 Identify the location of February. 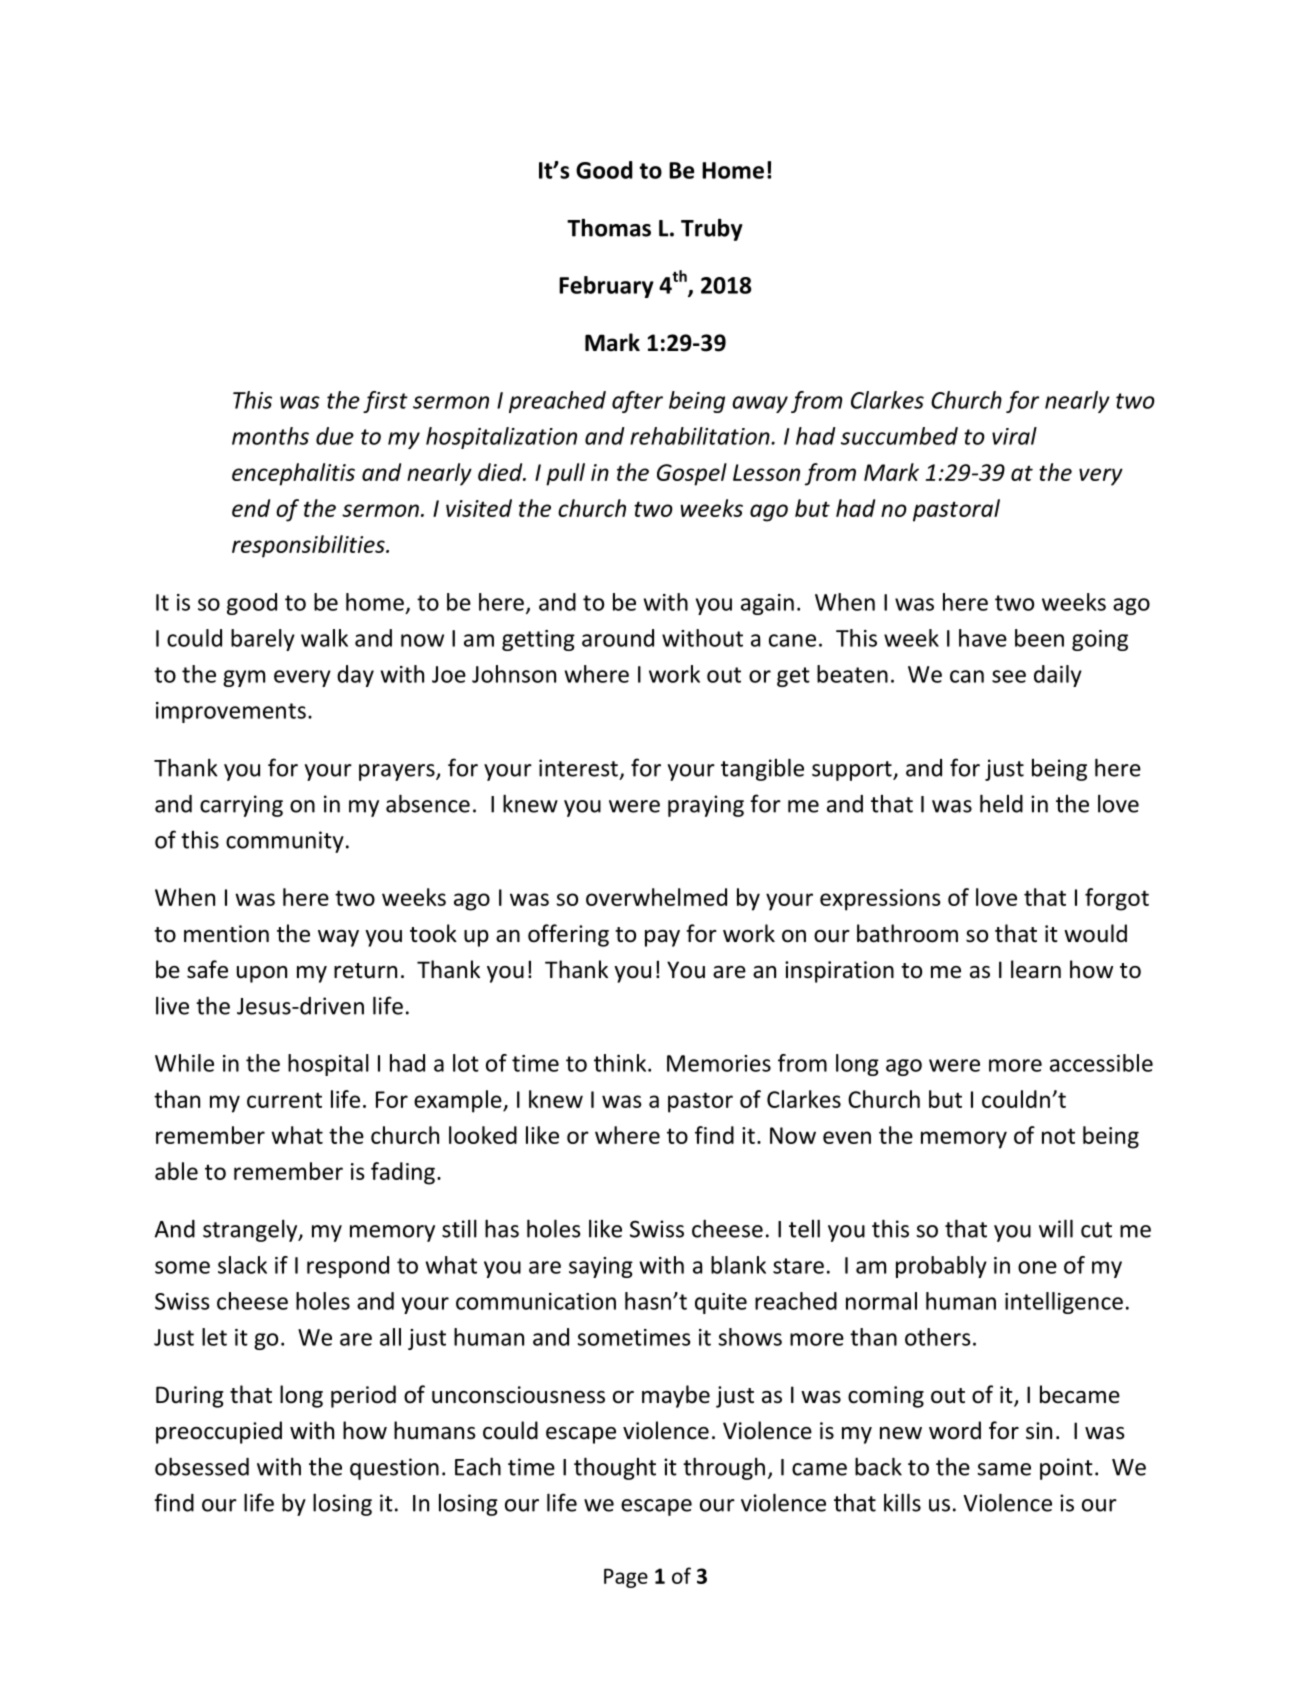
(606, 287).
